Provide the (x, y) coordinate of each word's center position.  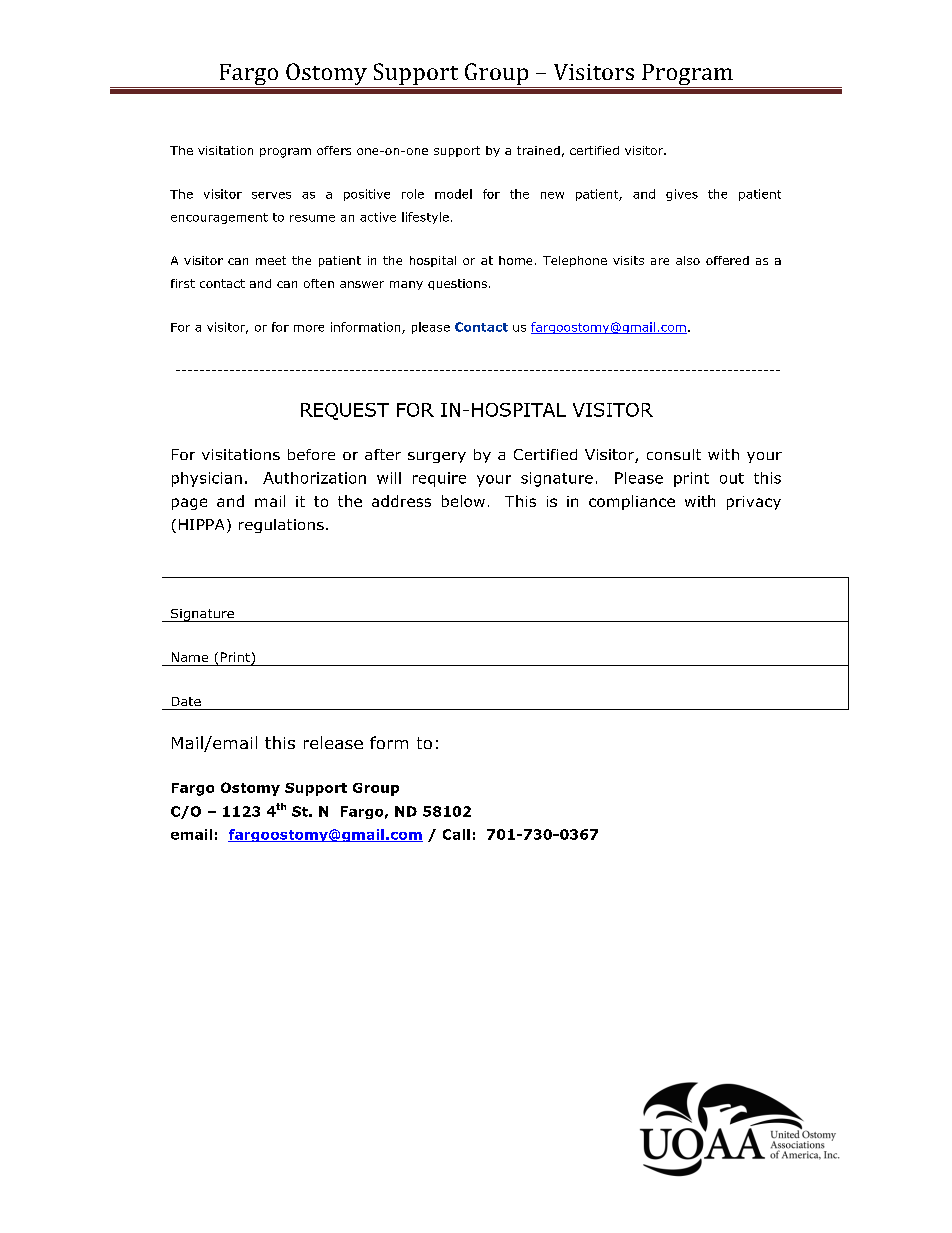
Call (456, 834)
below (463, 501)
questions (457, 284)
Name (190, 657)
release (333, 742)
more (309, 328)
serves (271, 195)
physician (207, 479)
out (732, 478)
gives (682, 195)
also (688, 260)
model (453, 194)
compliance (632, 502)
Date (186, 701)
